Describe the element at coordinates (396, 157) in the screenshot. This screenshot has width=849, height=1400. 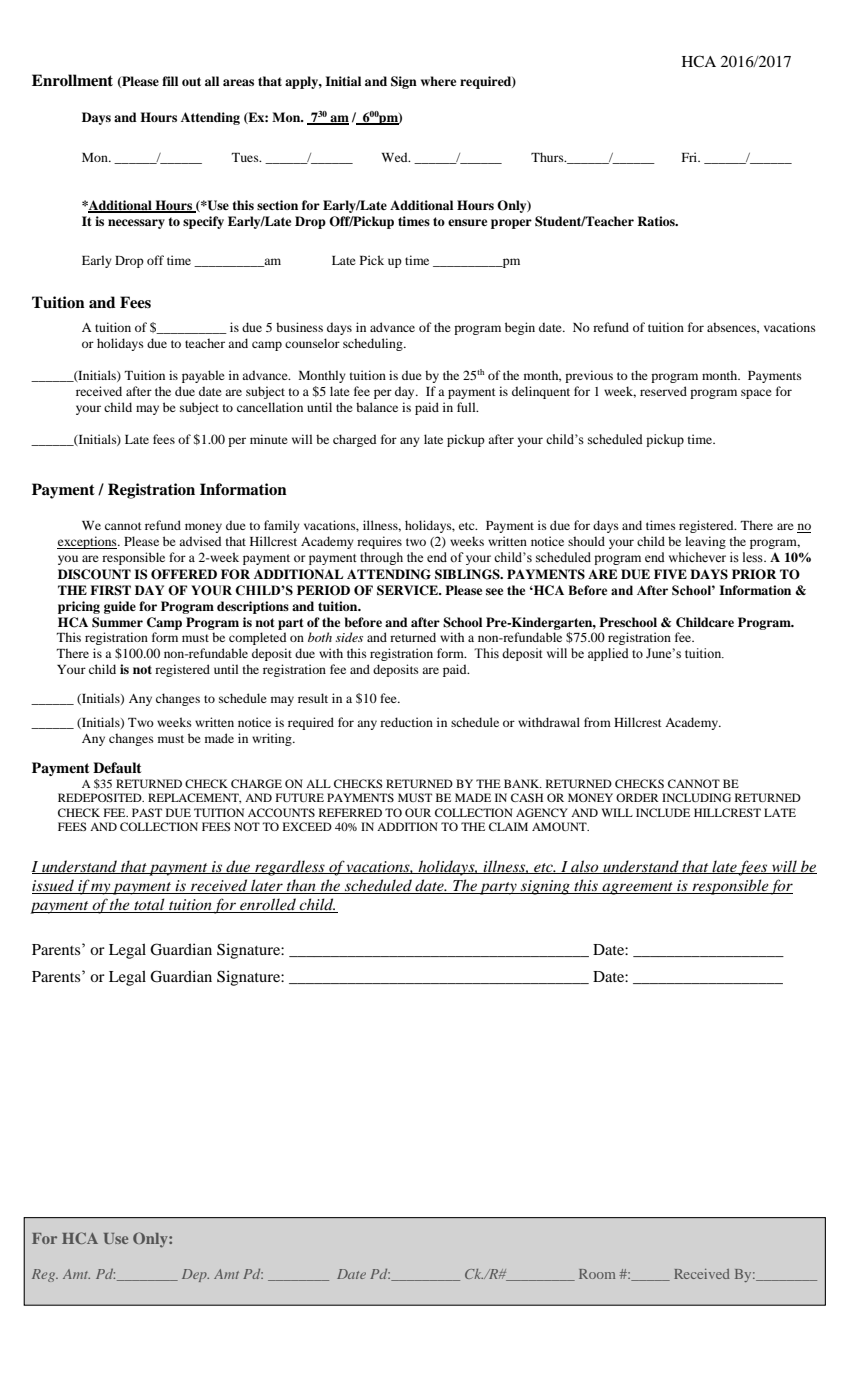
I see `Wed` at that location.
